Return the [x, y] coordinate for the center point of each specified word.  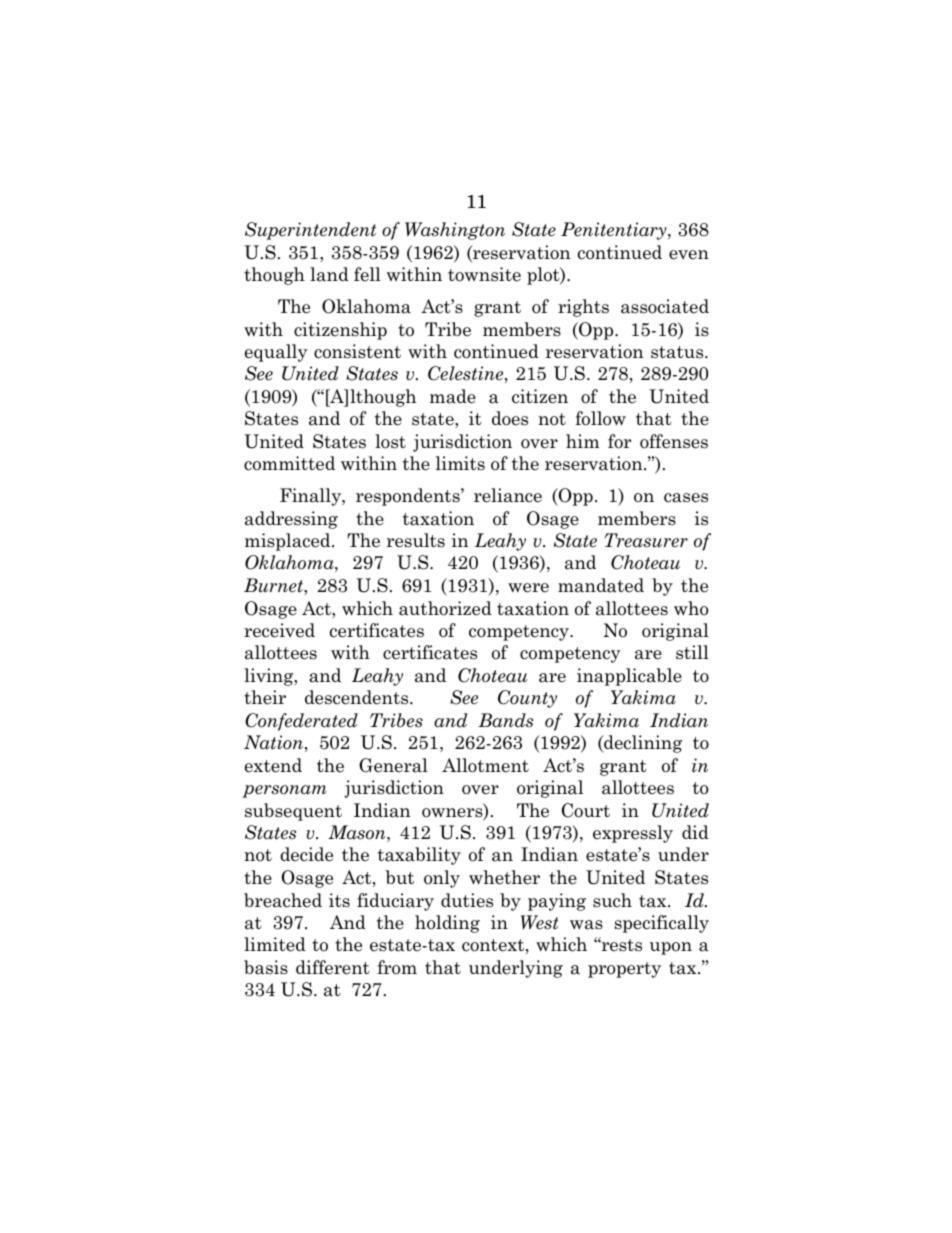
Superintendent [310, 231]
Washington [455, 231]
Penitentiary [615, 231]
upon [671, 948]
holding [447, 924]
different [333, 967]
